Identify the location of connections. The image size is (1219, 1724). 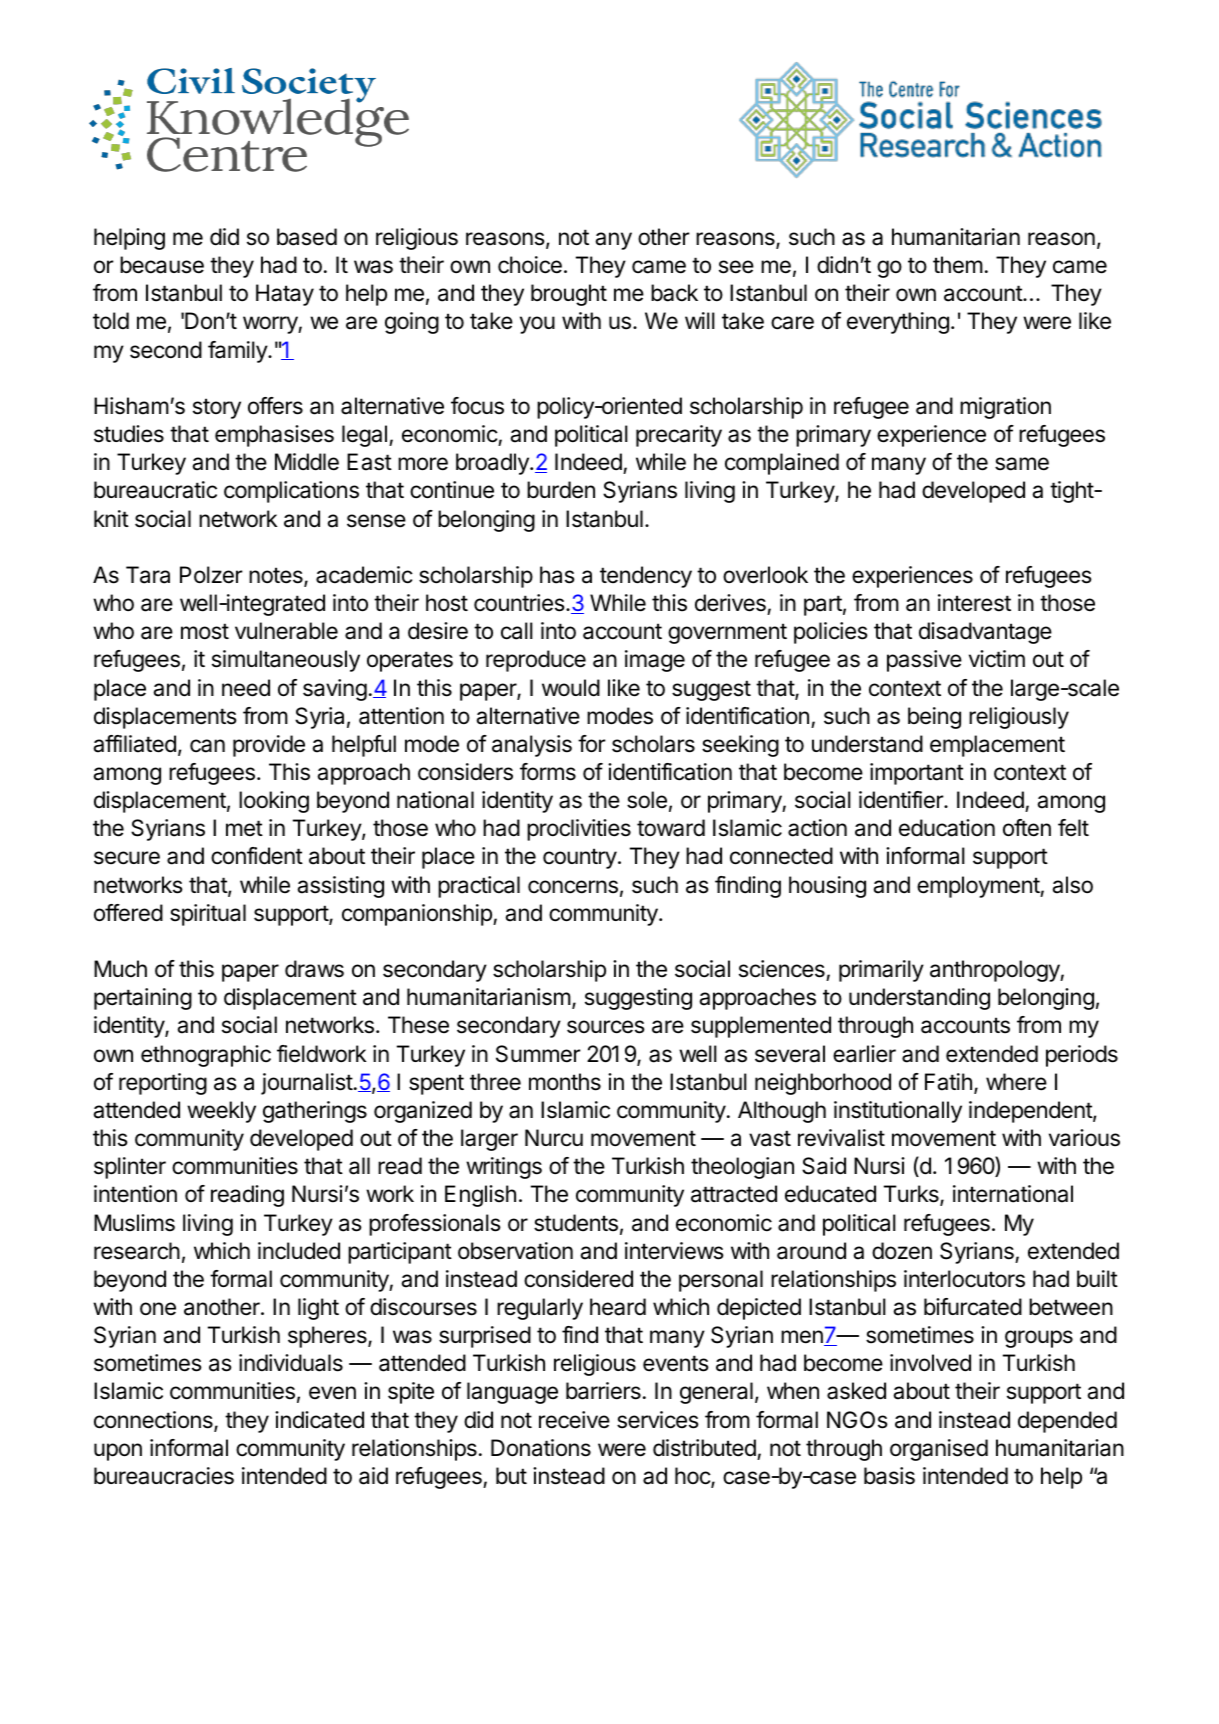
(154, 1421).
